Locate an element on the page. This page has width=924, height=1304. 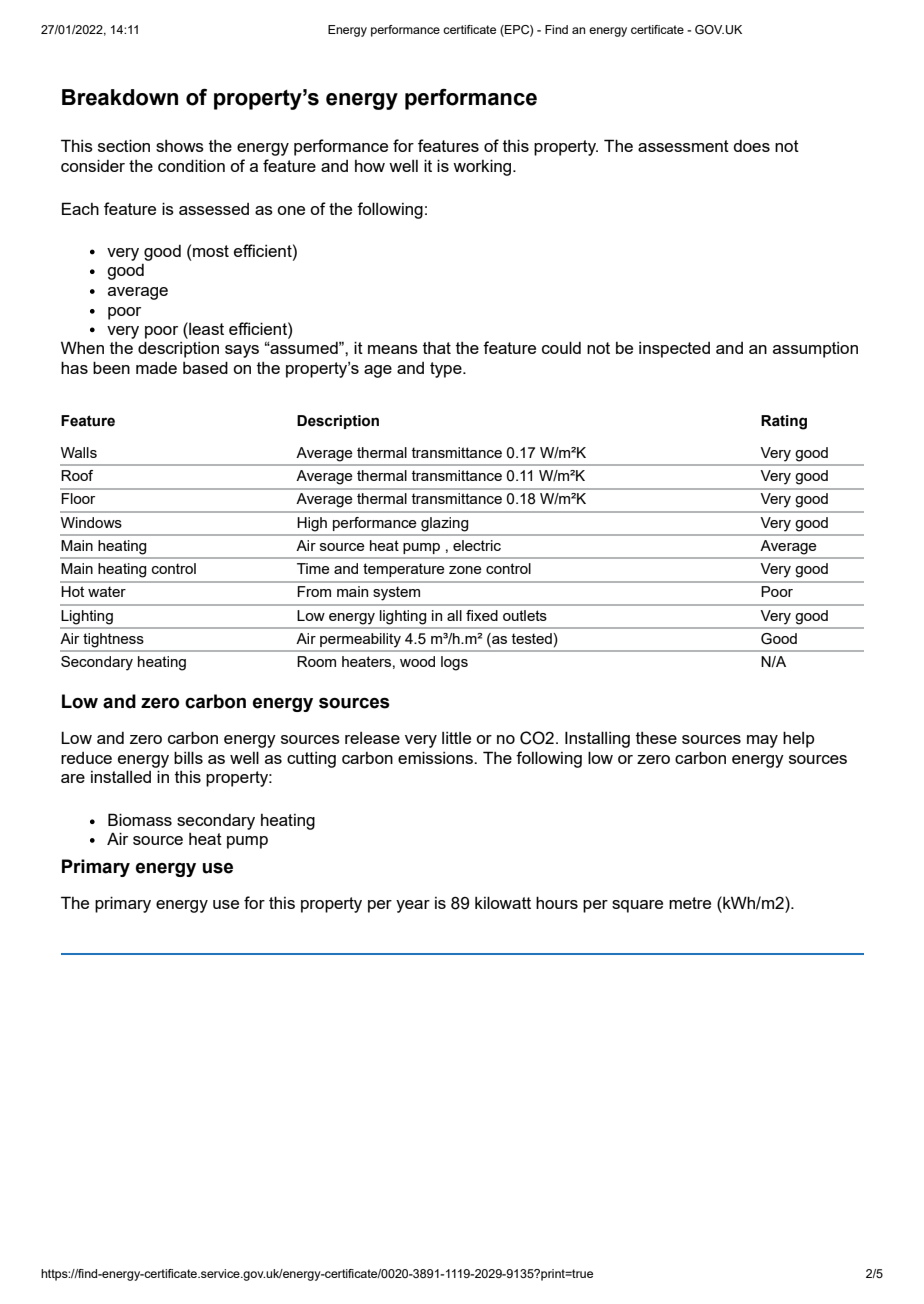
shows is located at coordinates (180, 146).
